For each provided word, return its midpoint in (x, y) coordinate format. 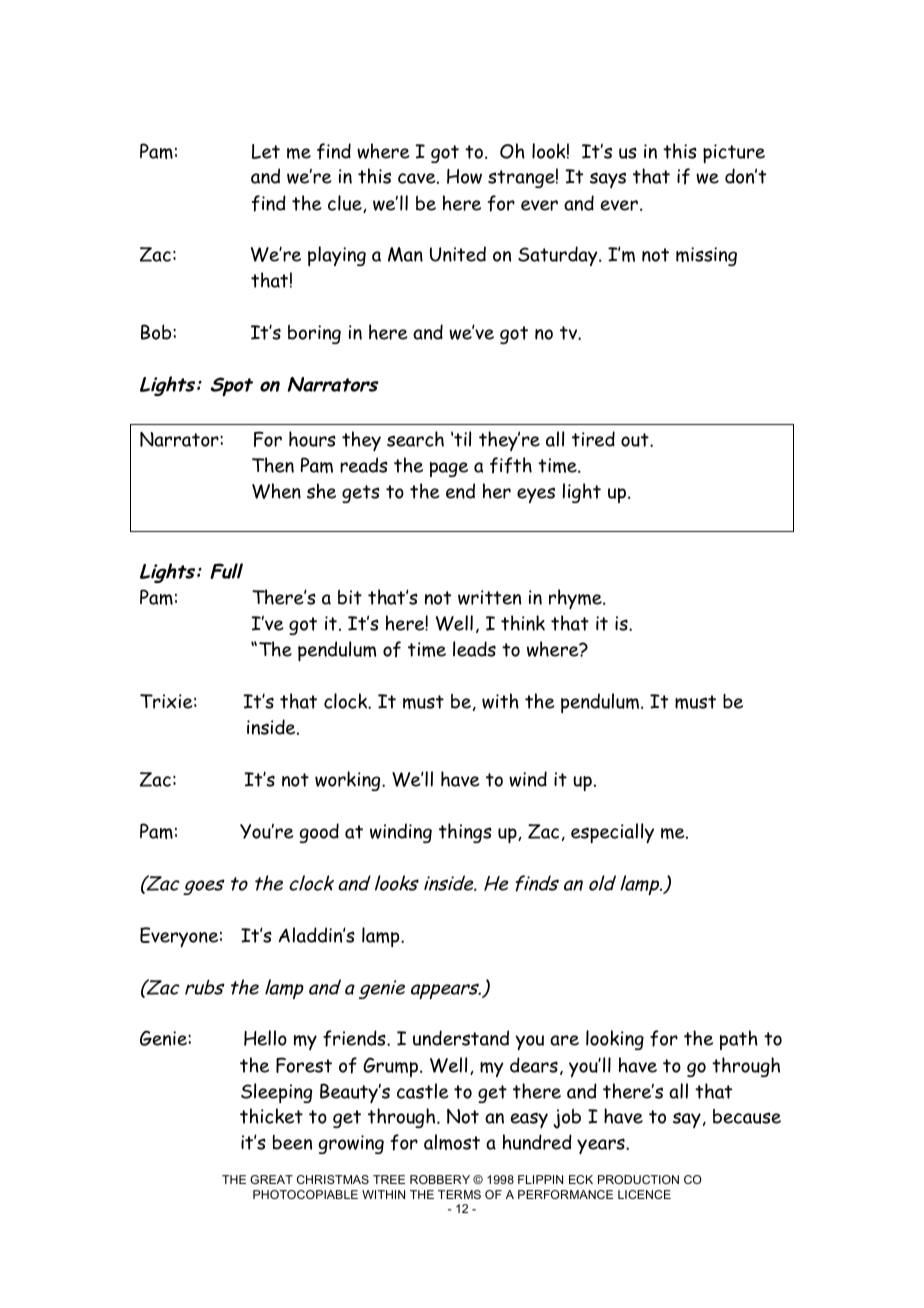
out (636, 440)
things (465, 833)
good (319, 833)
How (464, 176)
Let (266, 151)
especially (612, 833)
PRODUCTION (638, 1179)
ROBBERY (440, 1179)
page (449, 469)
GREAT (271, 1179)
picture (734, 153)
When (276, 491)
